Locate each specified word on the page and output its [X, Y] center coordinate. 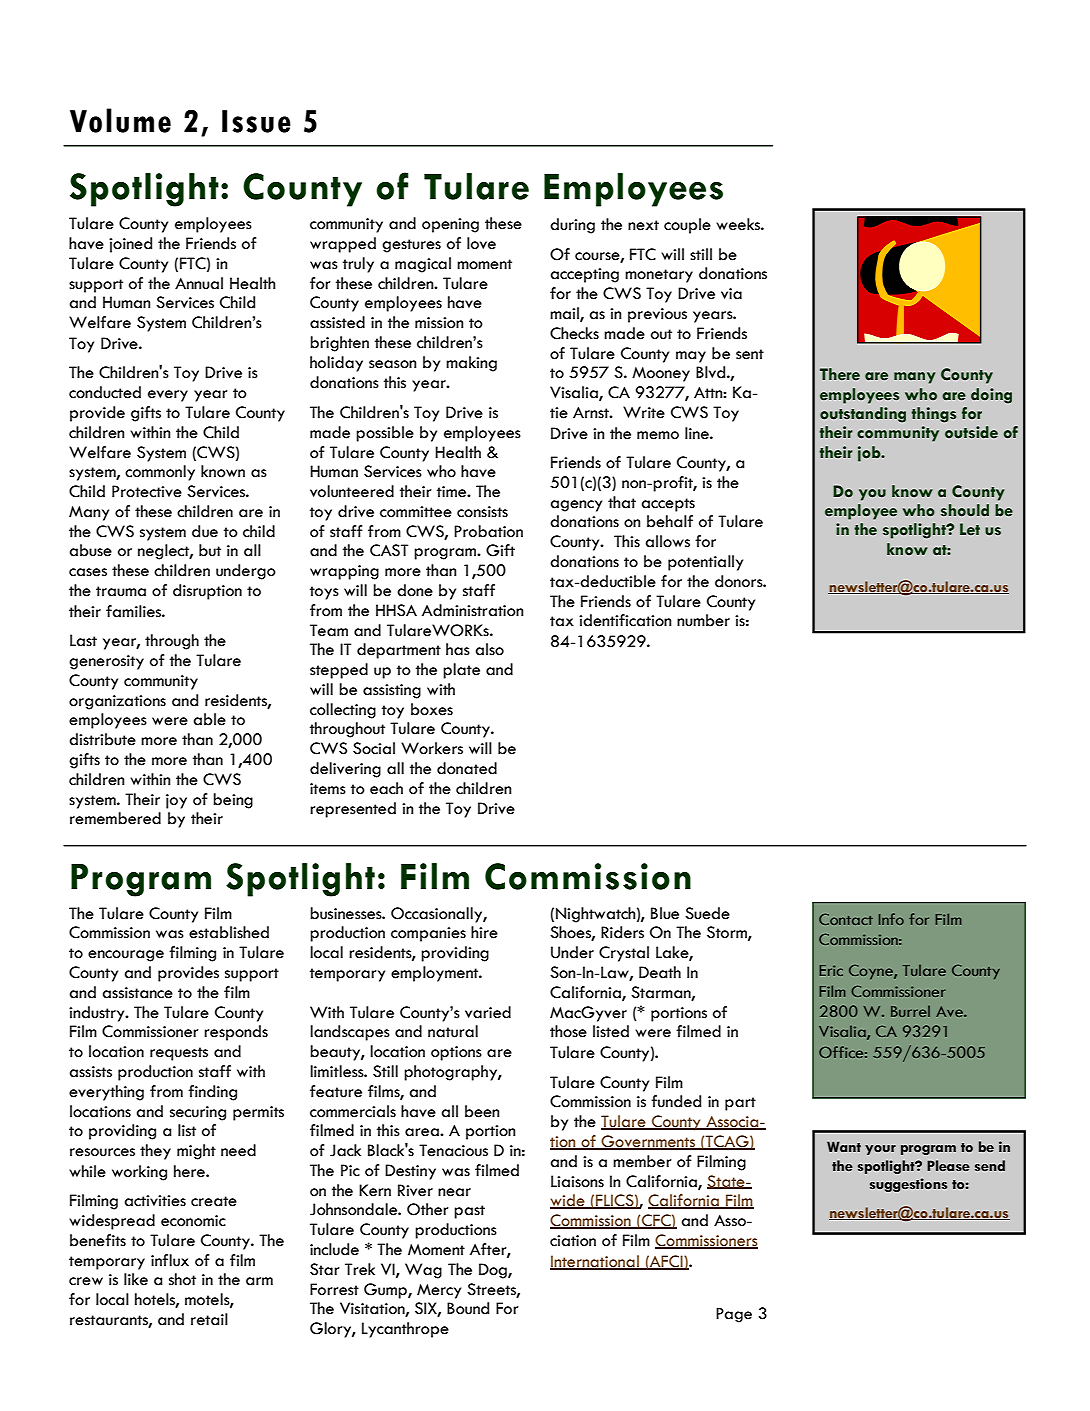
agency [576, 506]
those [568, 1031]
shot [182, 1279]
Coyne [872, 971]
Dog [494, 1271]
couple [687, 226]
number [703, 620]
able [209, 719]
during [572, 226]
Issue [256, 121]
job [870, 454]
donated [467, 768]
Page [734, 1315]
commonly [160, 473]
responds [236, 1033]
